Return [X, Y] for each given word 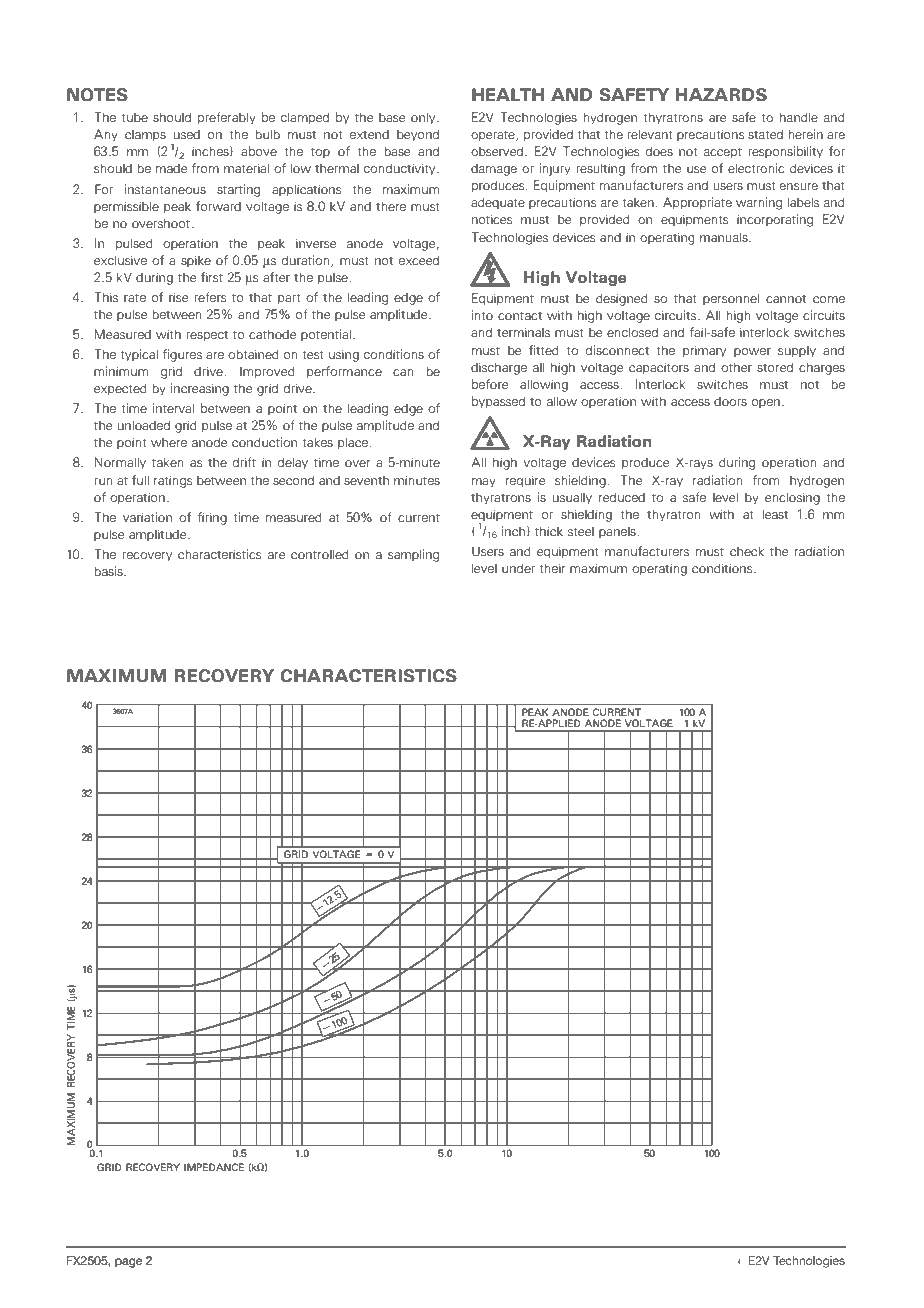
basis [109, 571]
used [187, 134]
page [128, 1263]
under [518, 568]
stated [765, 134]
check [747, 551]
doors [730, 401]
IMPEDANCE [214, 1167]
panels [618, 532]
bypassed [498, 402]
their [552, 568]
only [424, 118]
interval [173, 408]
